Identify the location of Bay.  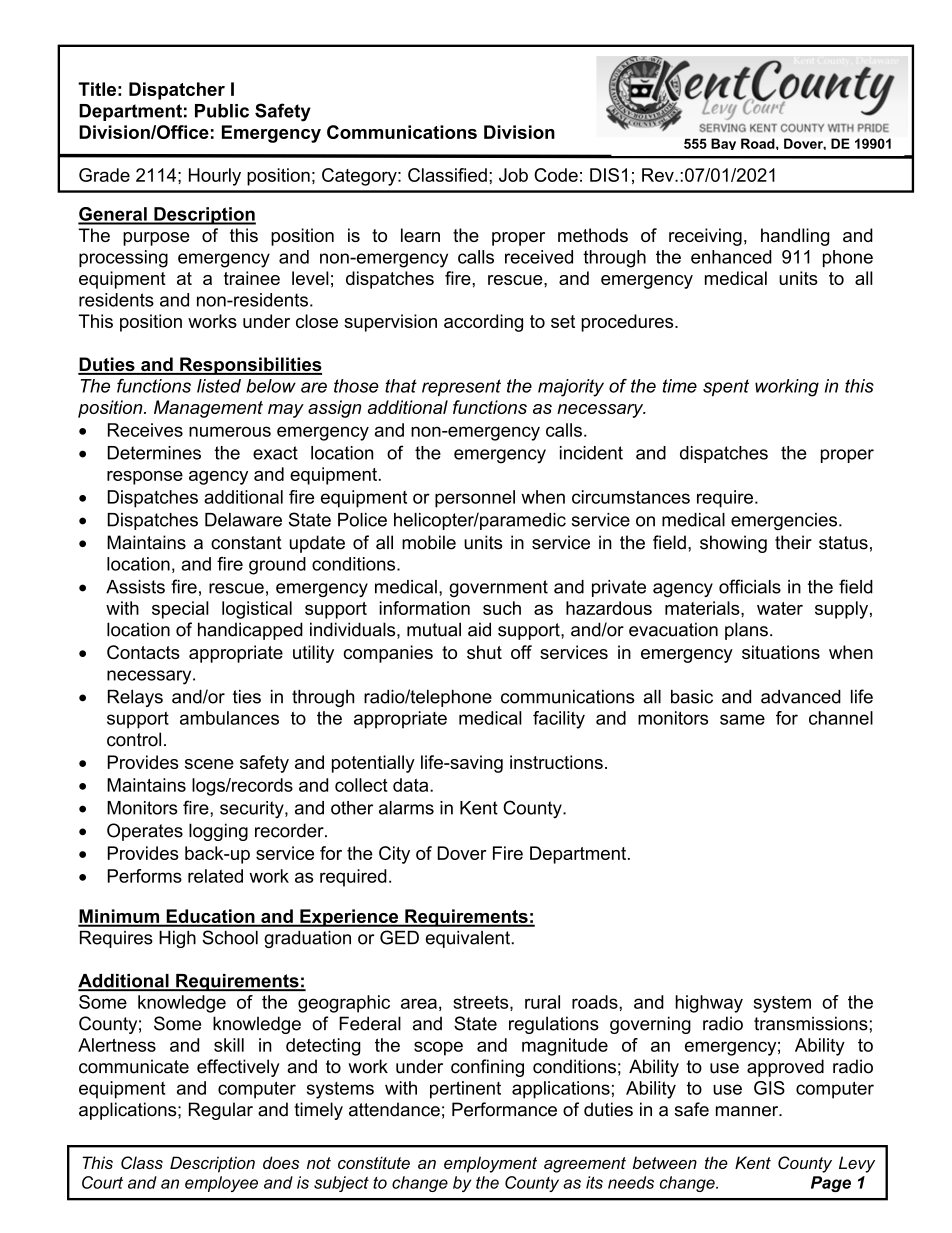
(723, 144).
